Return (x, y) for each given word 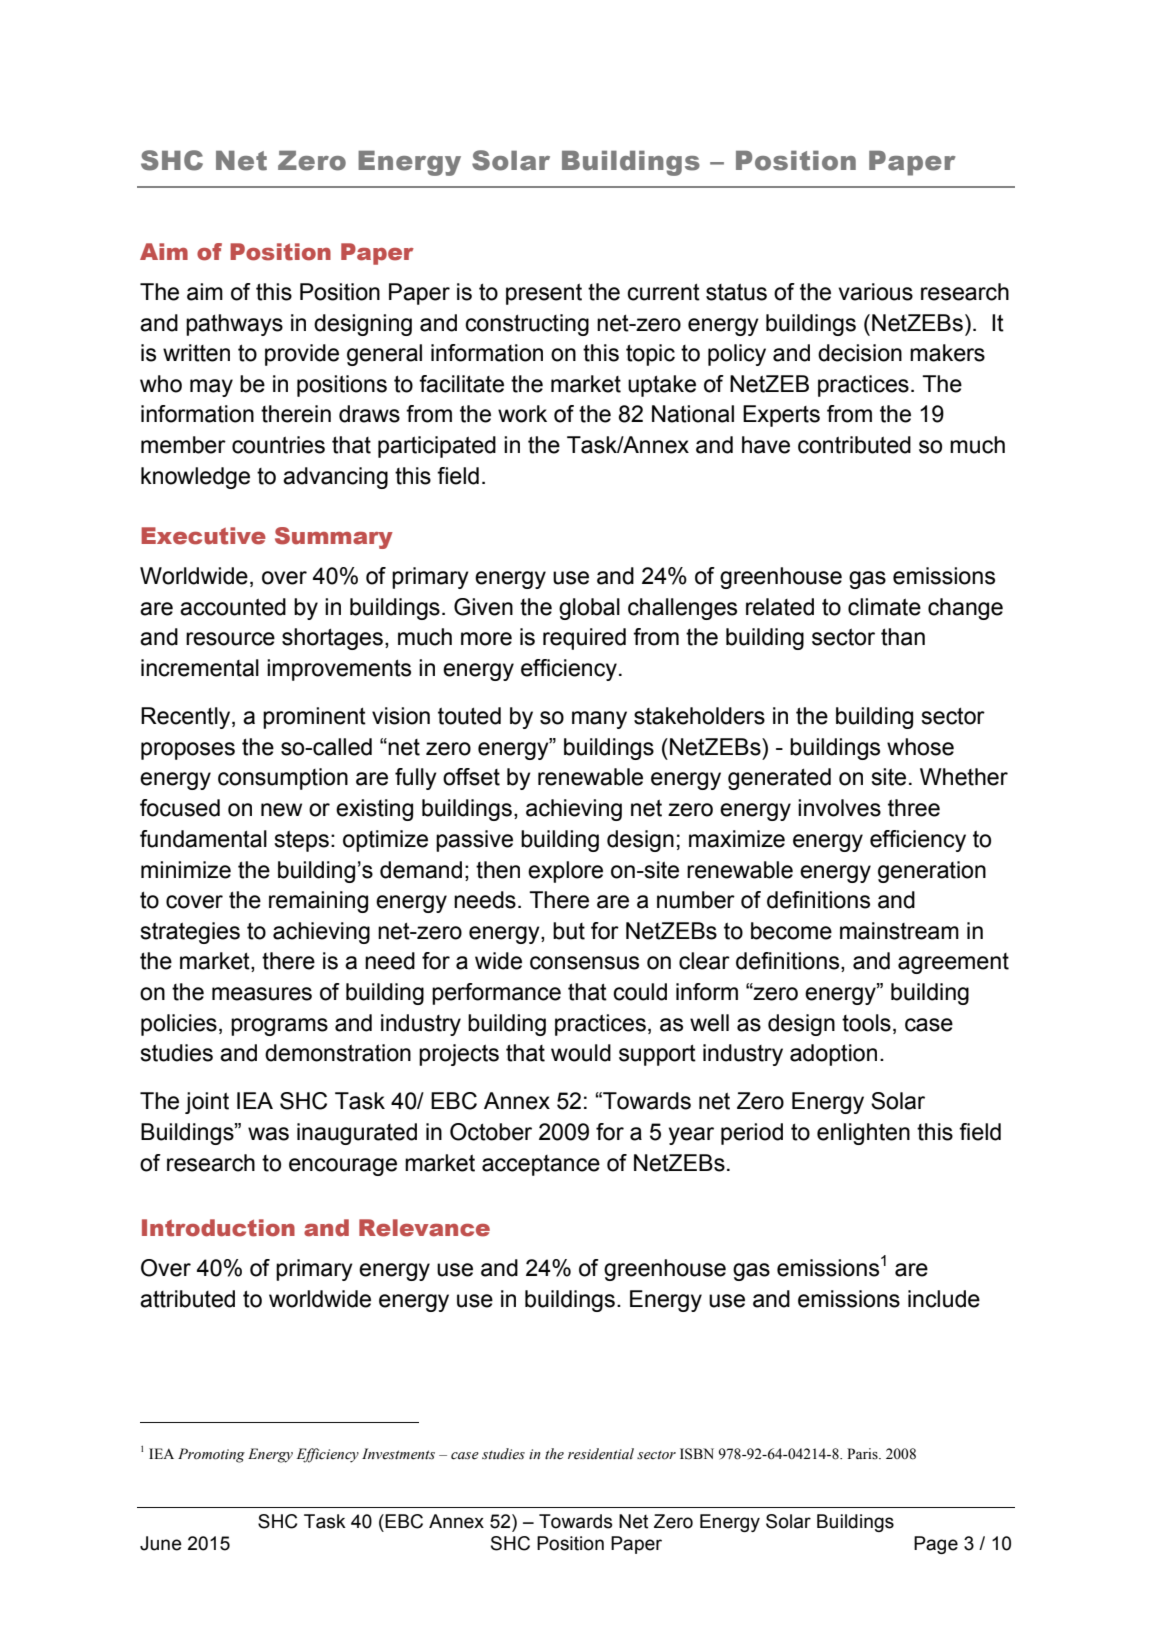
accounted (233, 607)
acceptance (541, 1165)
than (903, 637)
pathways (234, 325)
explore (565, 872)
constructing (527, 325)
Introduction (218, 1228)
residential (601, 1454)
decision (860, 353)
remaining (318, 902)
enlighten (863, 1134)
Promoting (211, 1455)
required (584, 639)
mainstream (899, 931)
